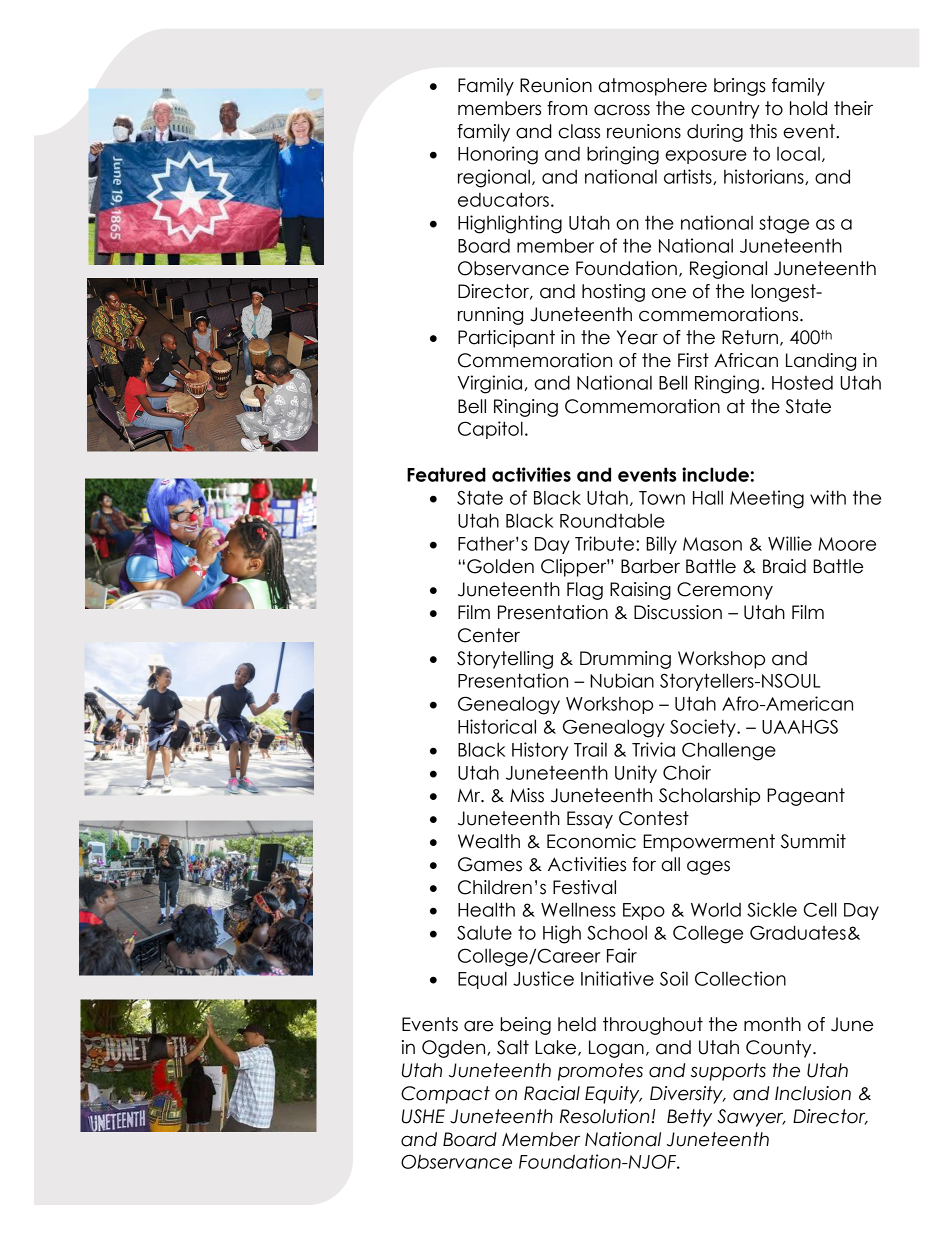  Describe the element at coordinates (498, 155) in the screenshot. I see `Honoring` at that location.
